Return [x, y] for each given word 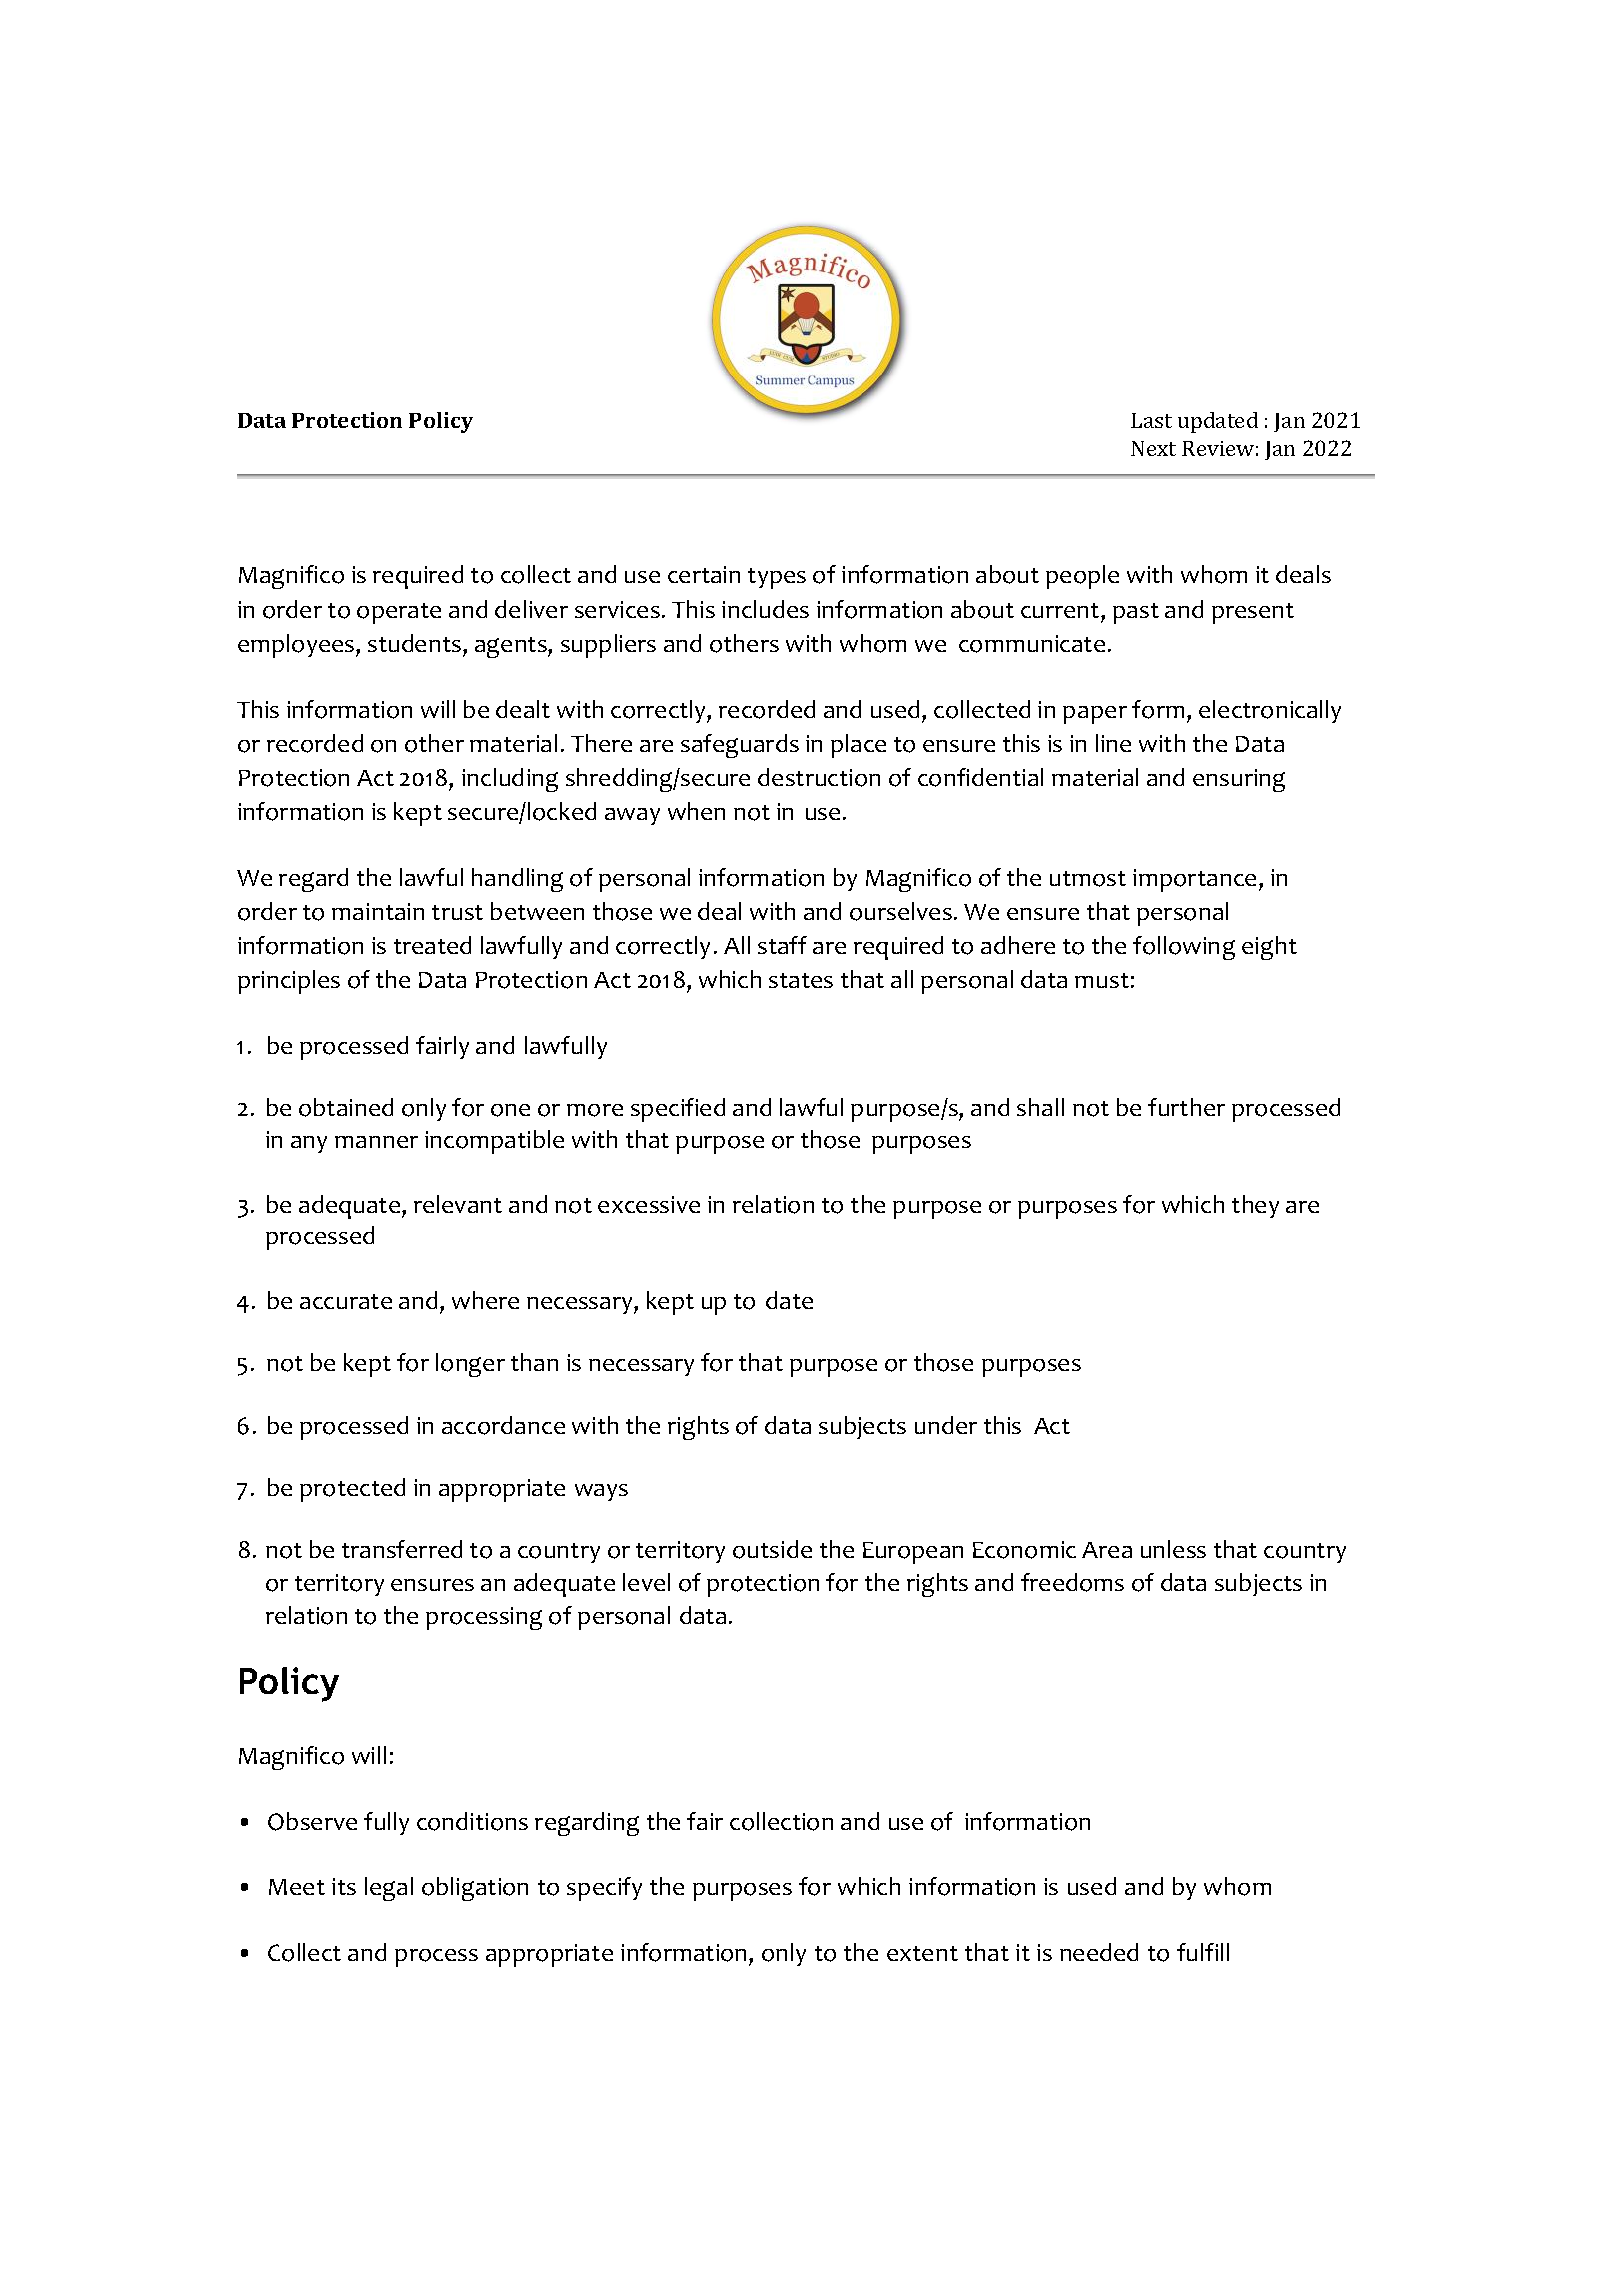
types [777, 578]
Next [1153, 448]
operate [399, 613]
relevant [458, 1204]
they [1255, 1206]
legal [389, 1889]
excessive [649, 1204]
